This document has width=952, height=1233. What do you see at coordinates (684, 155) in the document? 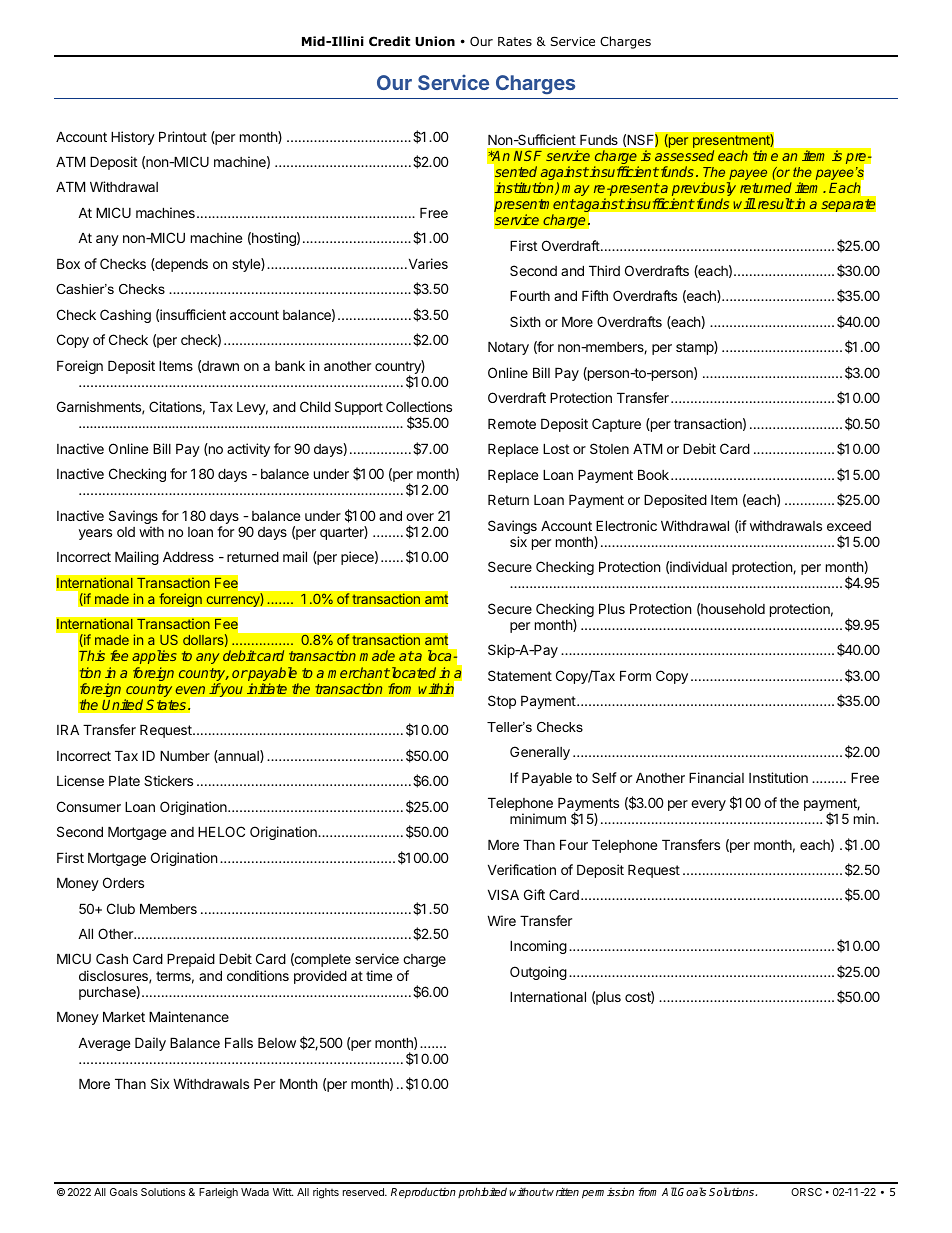
I see `assessed` at bounding box center [684, 155].
